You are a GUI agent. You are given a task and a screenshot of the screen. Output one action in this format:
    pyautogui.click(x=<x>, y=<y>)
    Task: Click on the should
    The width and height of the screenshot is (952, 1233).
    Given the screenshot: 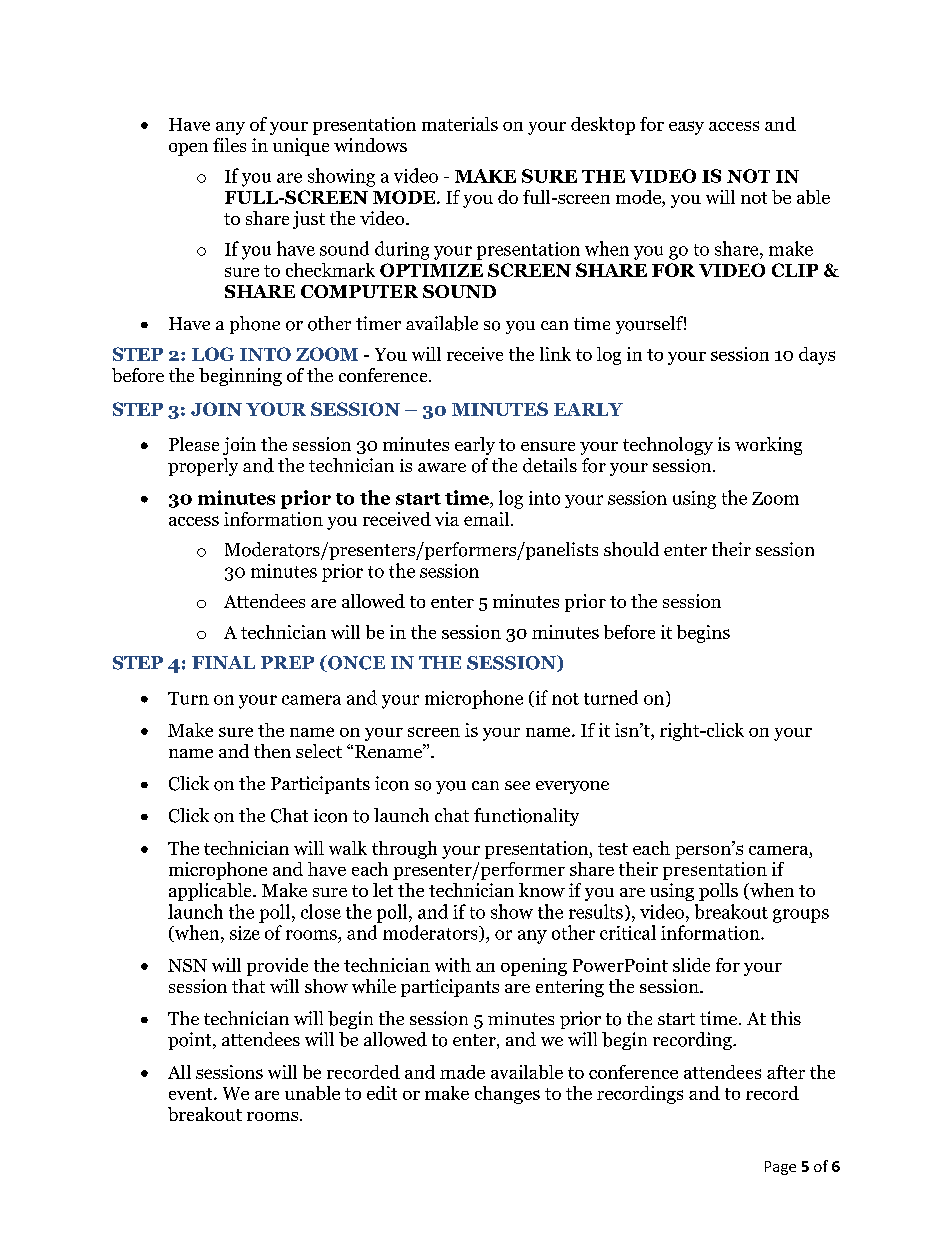 What is the action you would take?
    pyautogui.click(x=631, y=549)
